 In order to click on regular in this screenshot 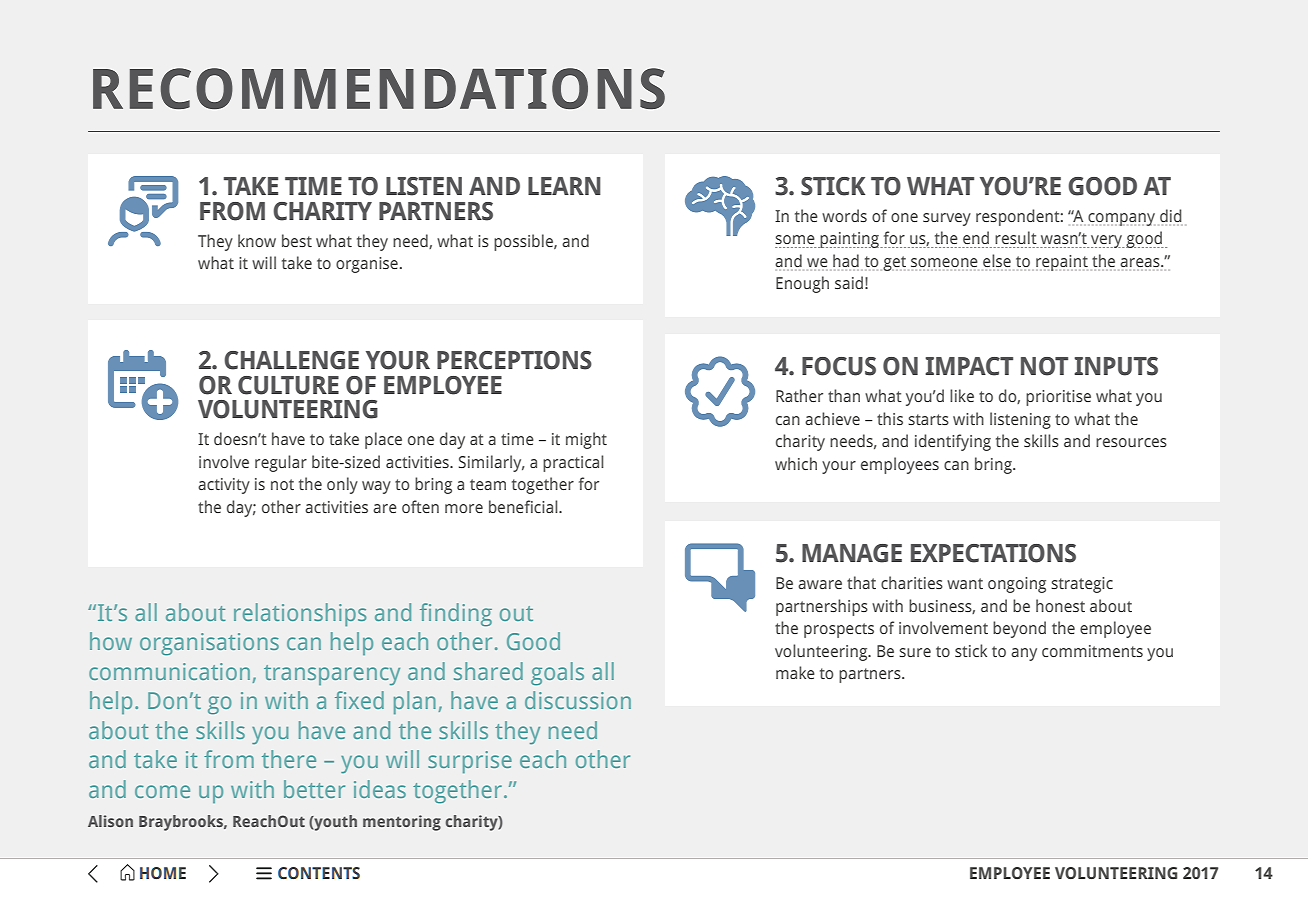, I will do `click(281, 463)`.
